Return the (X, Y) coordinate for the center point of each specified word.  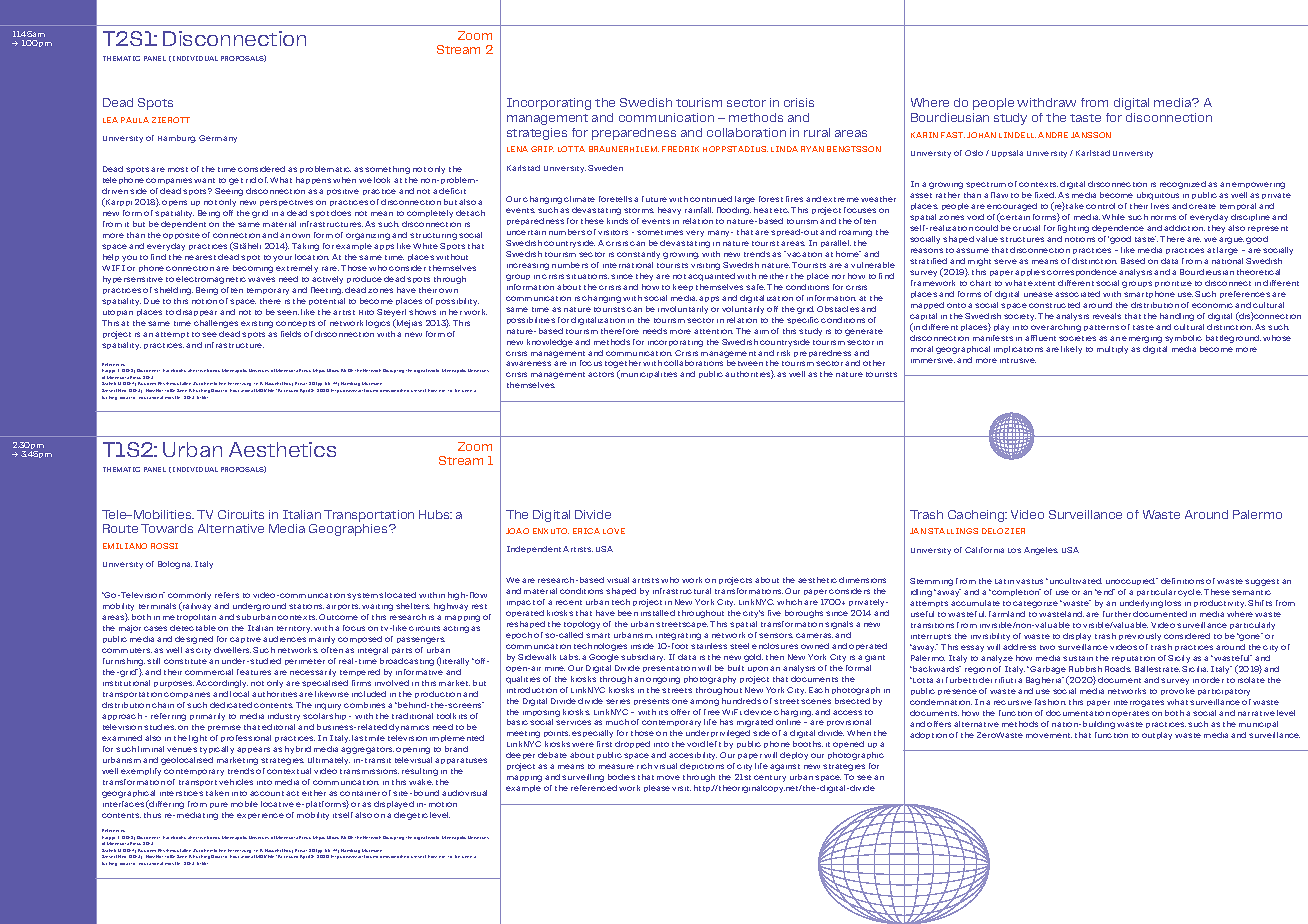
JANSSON (1091, 135)
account (267, 793)
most (178, 169)
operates (1130, 714)
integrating (678, 636)
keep (683, 287)
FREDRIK (680, 149)
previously (1140, 637)
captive (245, 640)
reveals (1107, 316)
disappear (196, 312)
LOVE (614, 531)
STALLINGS (953, 531)
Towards (167, 528)
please (657, 788)
